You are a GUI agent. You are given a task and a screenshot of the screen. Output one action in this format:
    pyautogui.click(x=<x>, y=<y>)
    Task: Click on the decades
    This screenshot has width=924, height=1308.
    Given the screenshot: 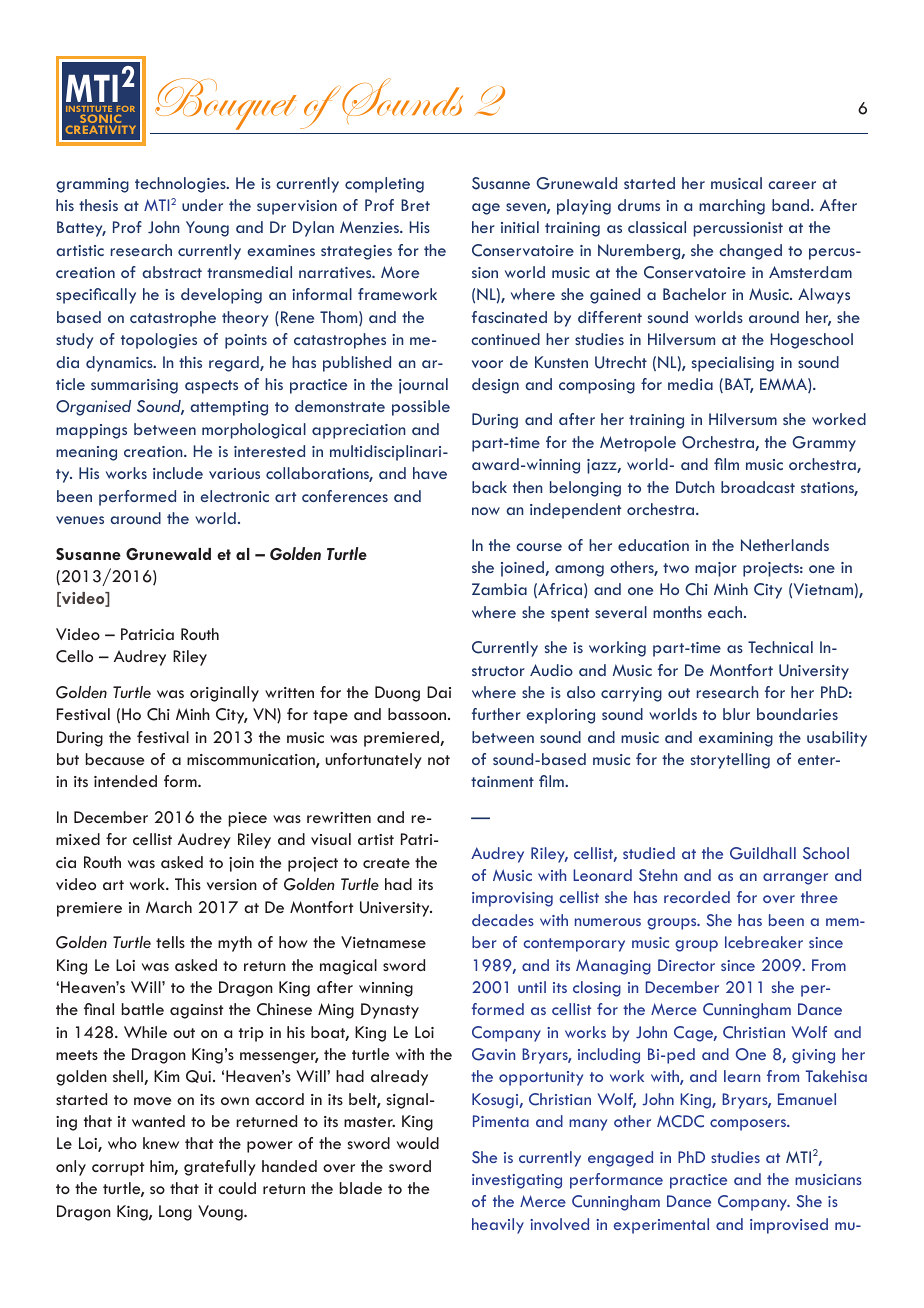 What is the action you would take?
    pyautogui.click(x=503, y=920)
